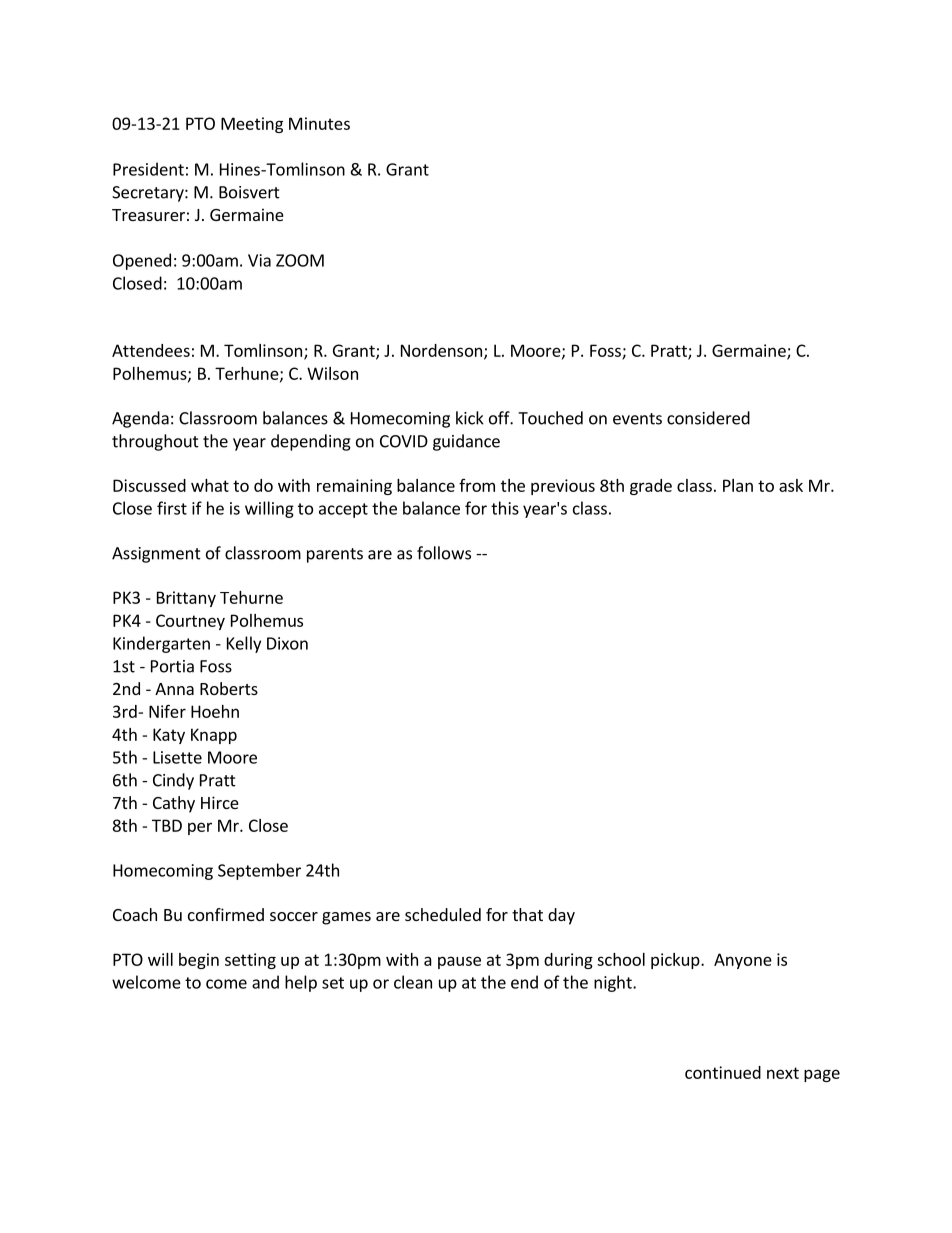 This page has width=952, height=1233. Describe the element at coordinates (413, 982) in the page. I see `clean` at that location.
